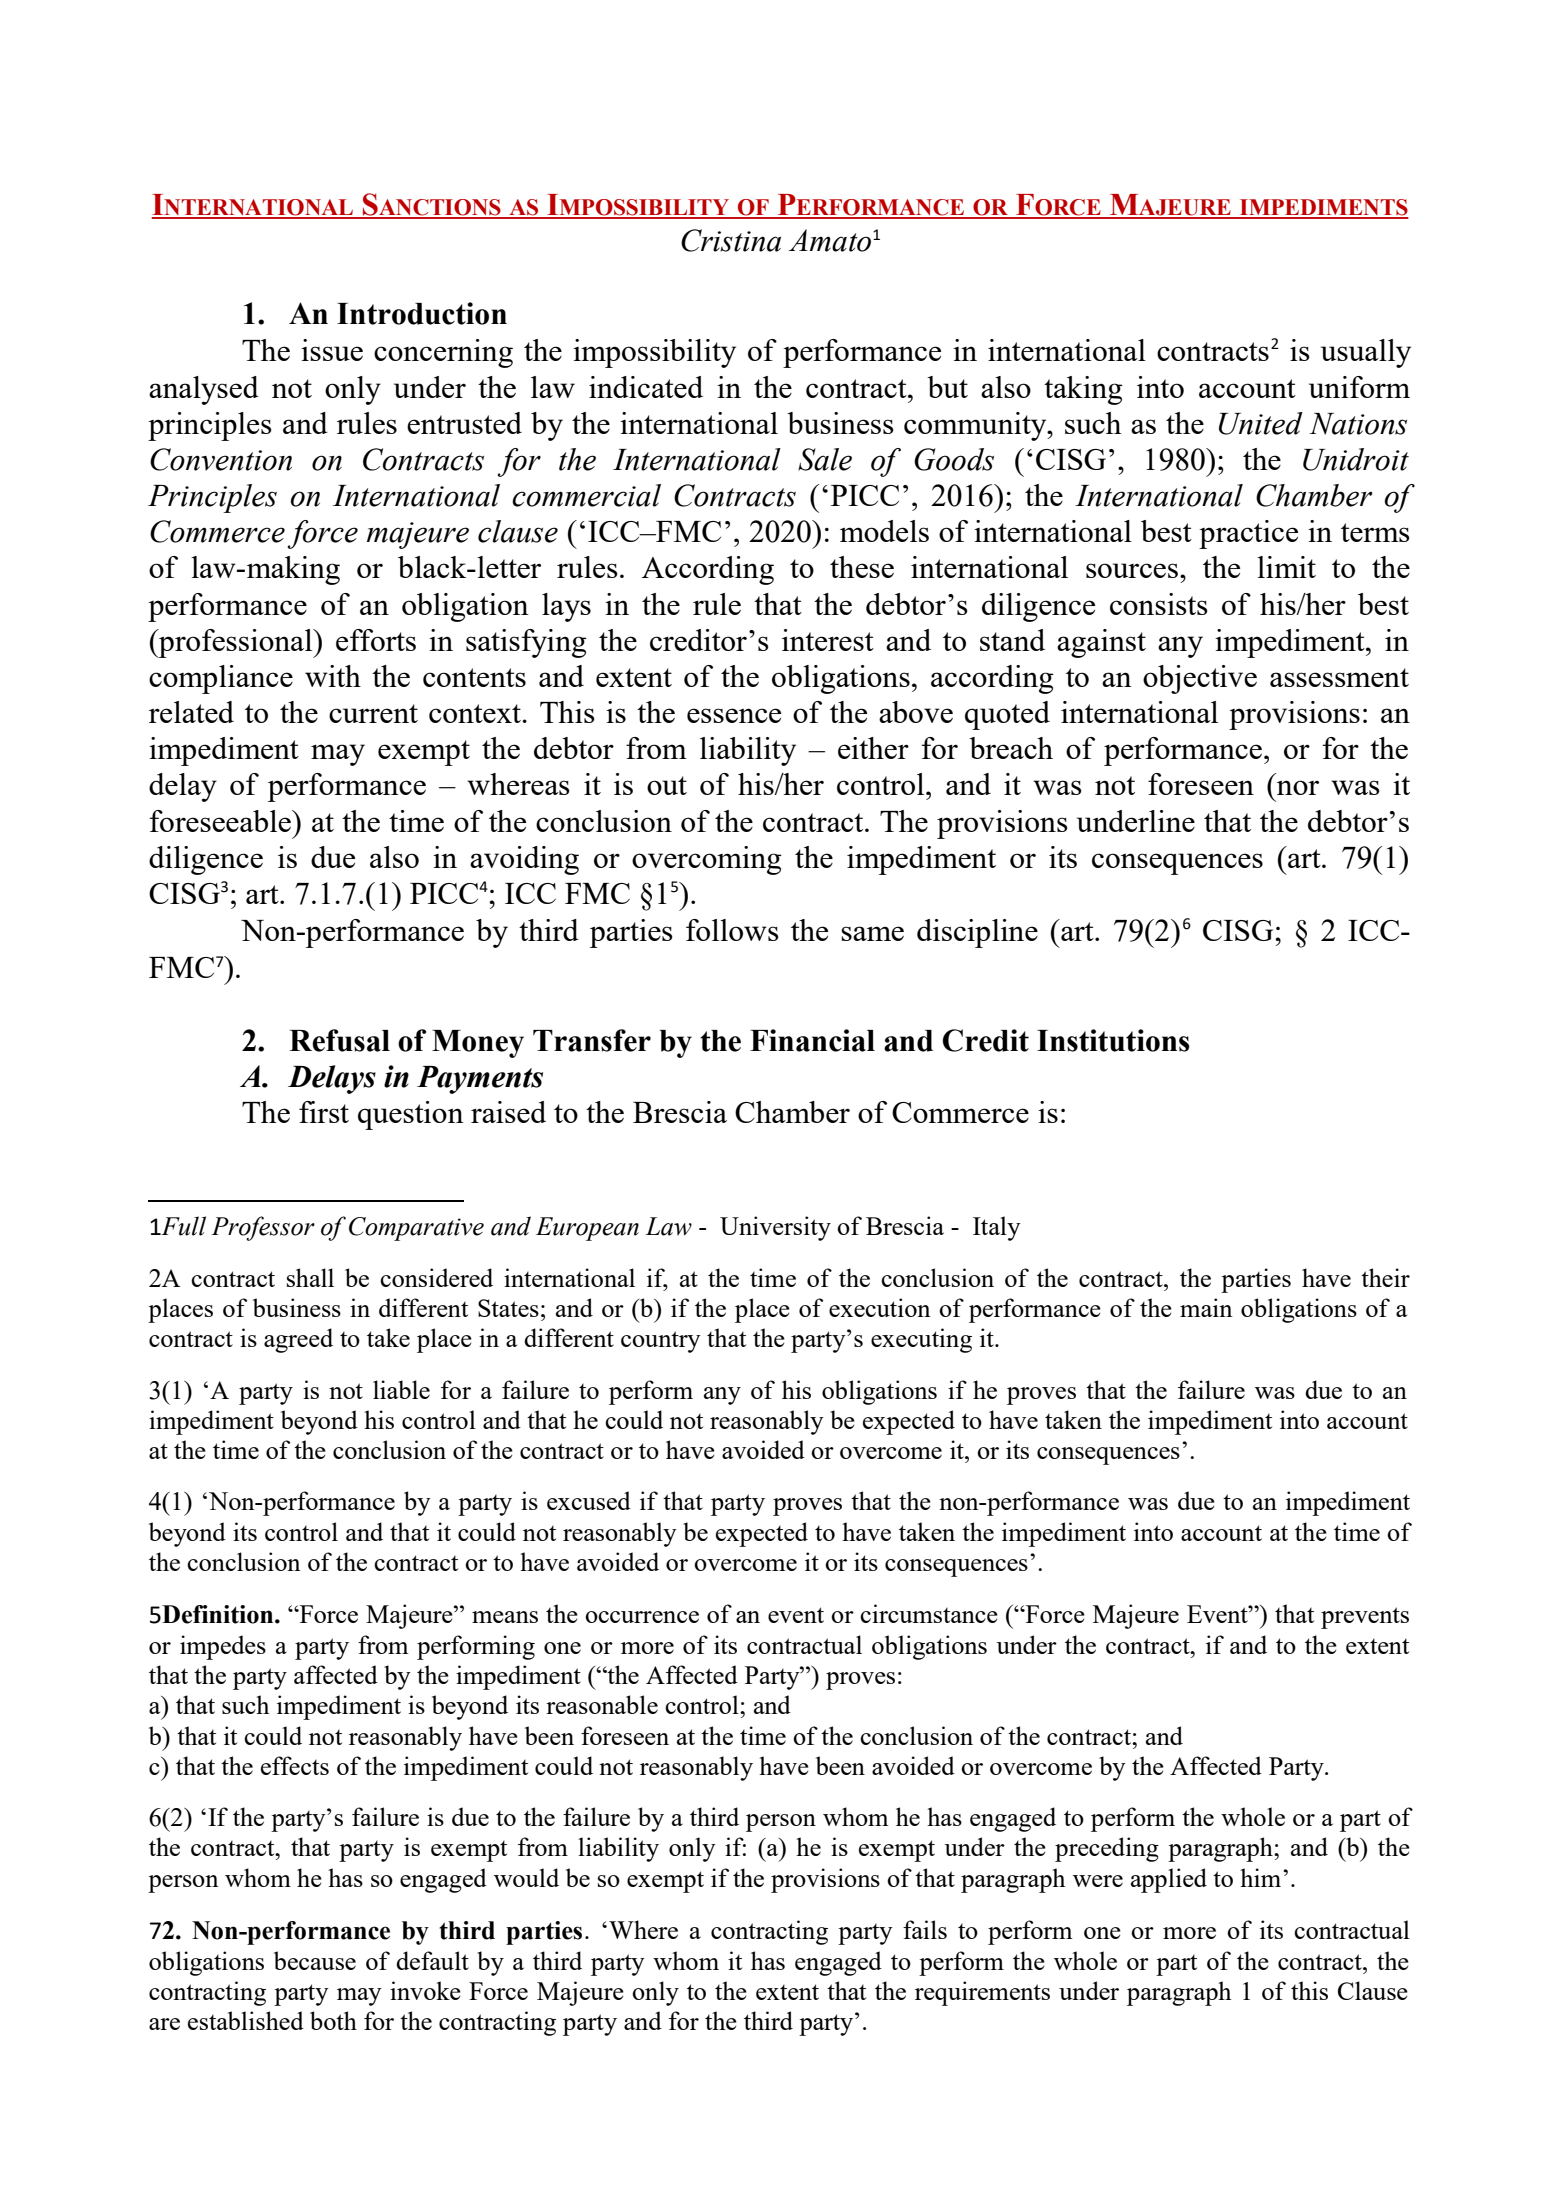  What do you see at coordinates (315, 1960) in the screenshot?
I see `because` at bounding box center [315, 1960].
